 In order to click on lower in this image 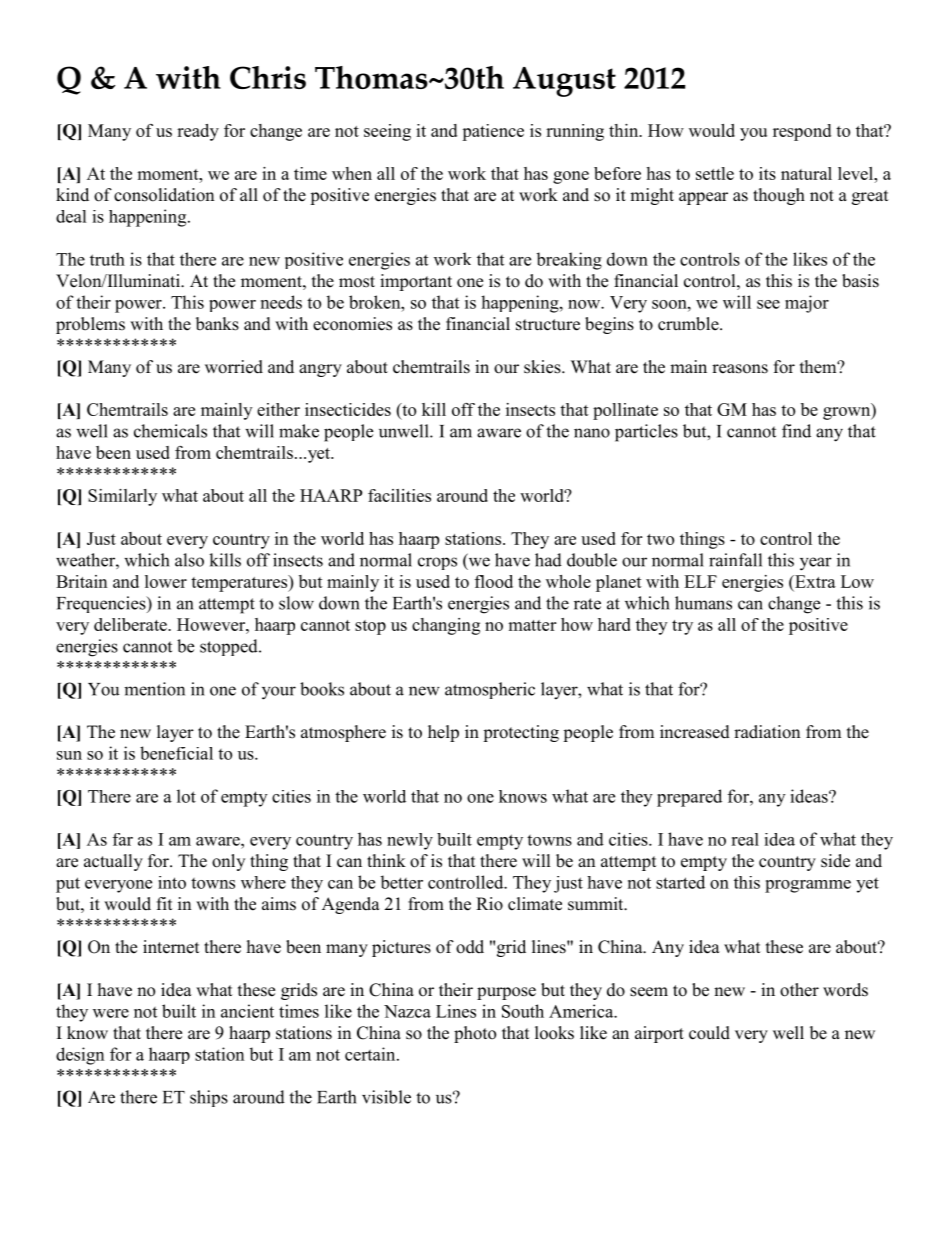, I will do `click(166, 581)`.
